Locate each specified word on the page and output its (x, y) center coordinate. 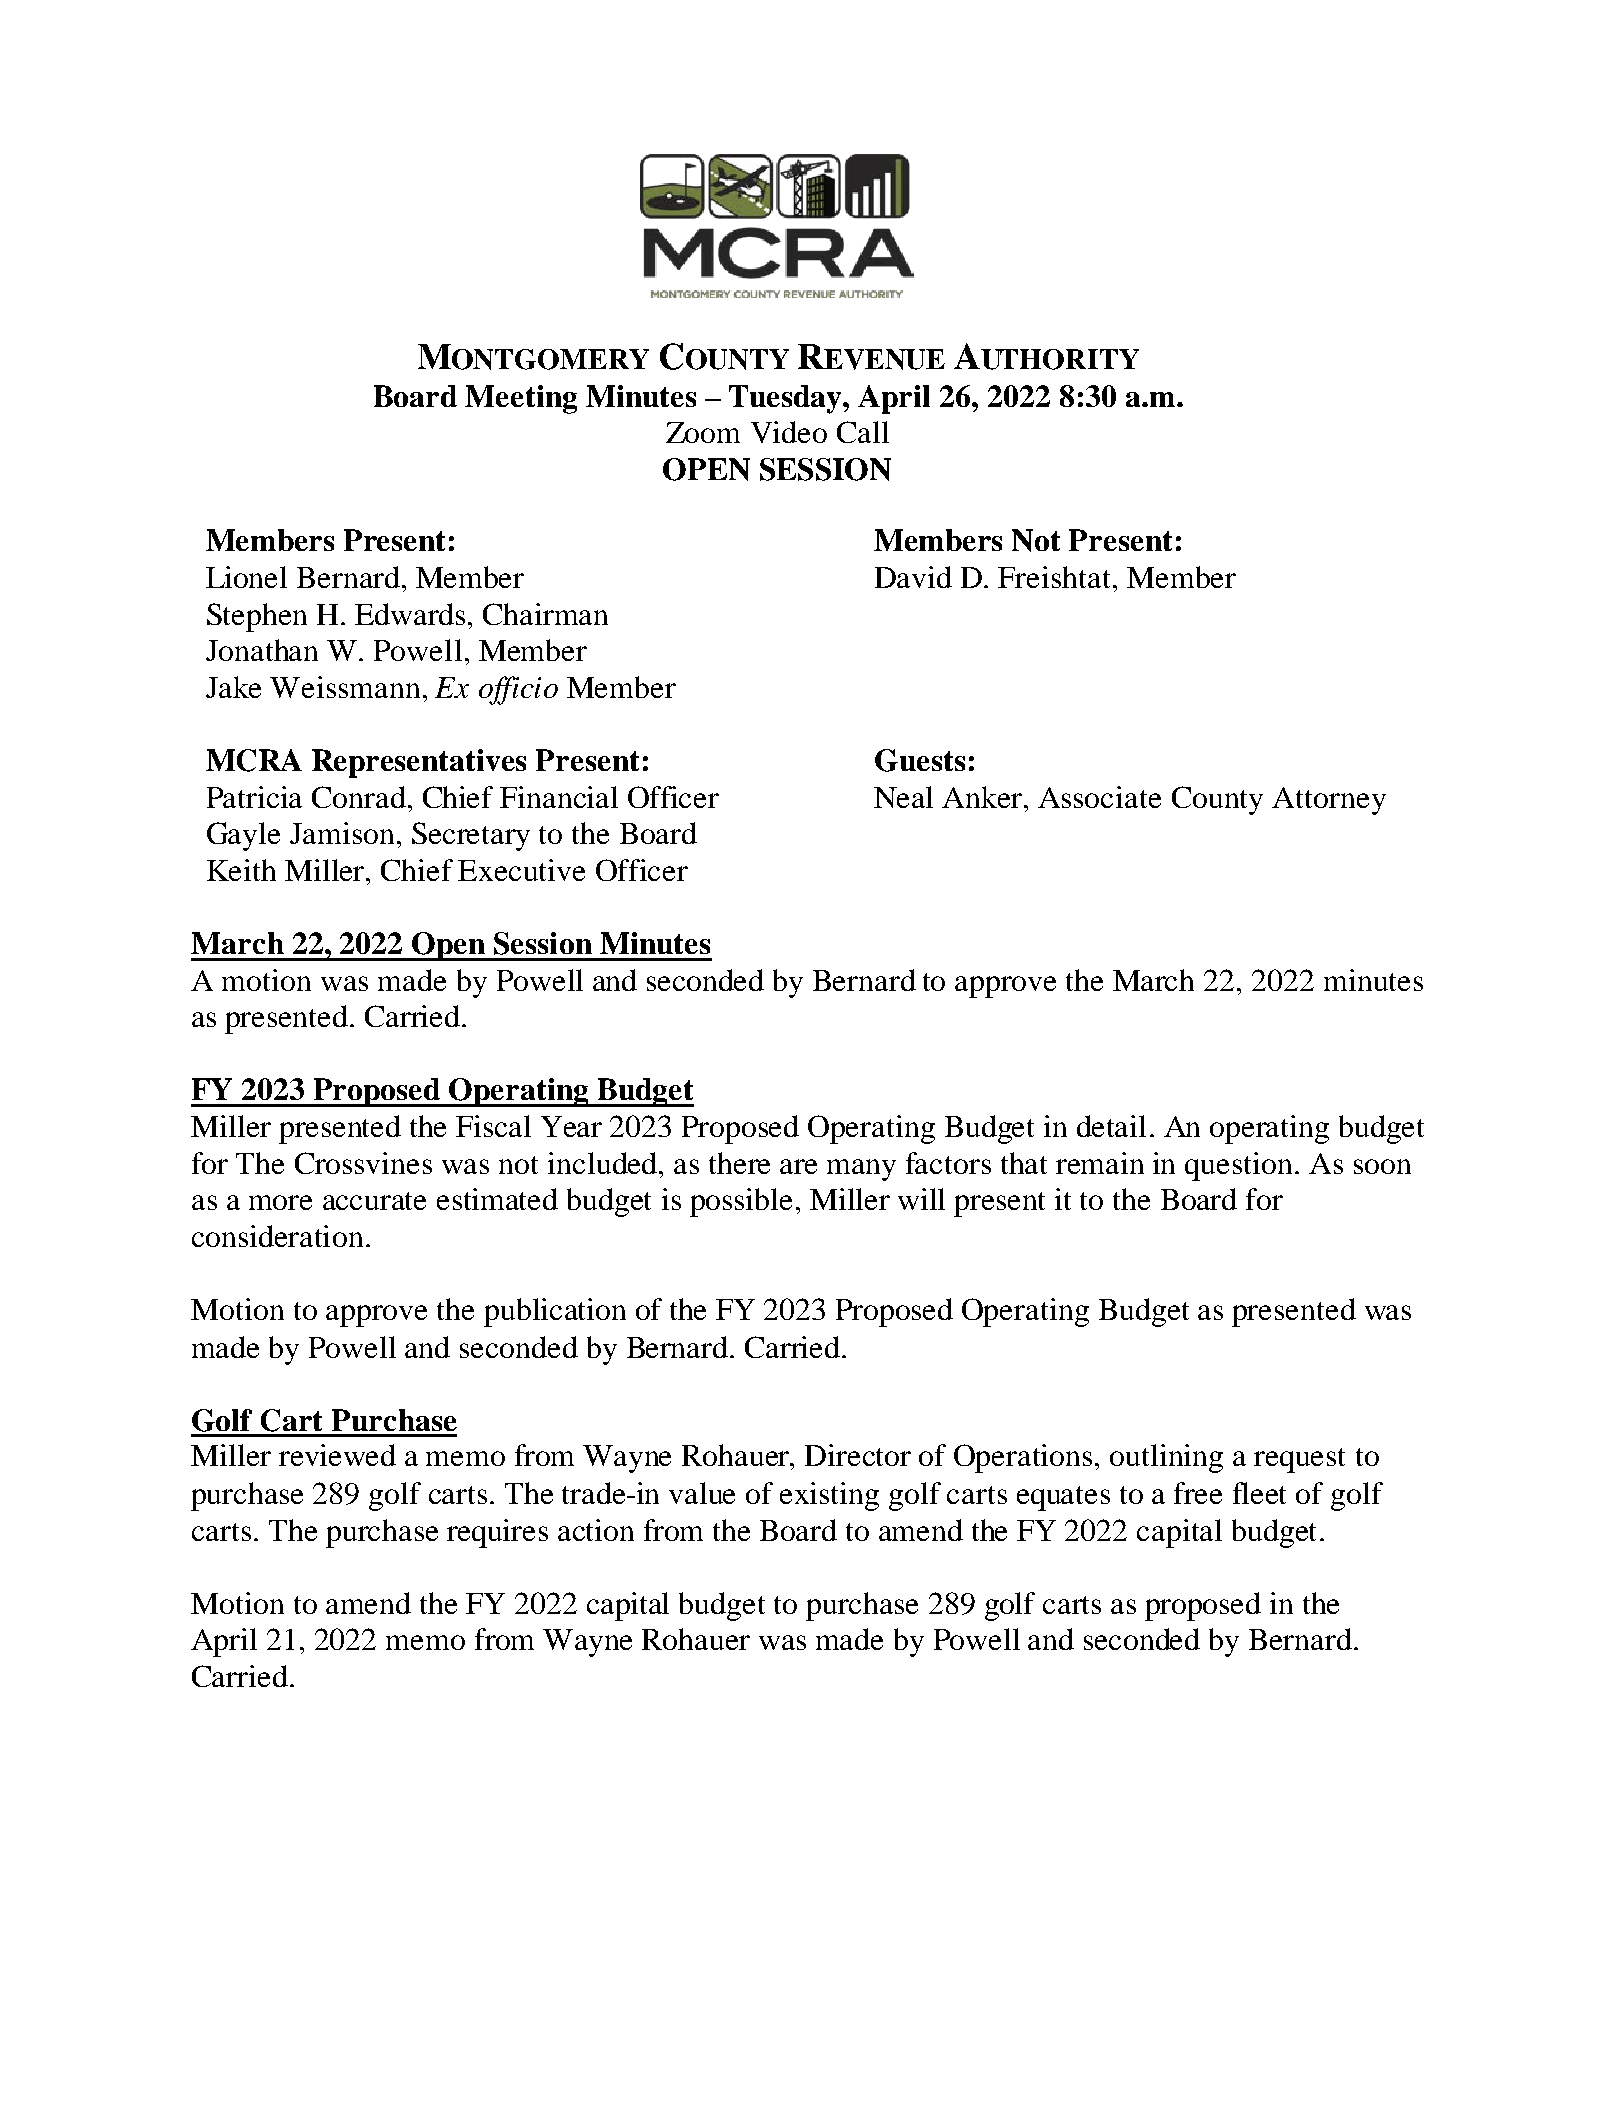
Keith (241, 870)
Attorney (1329, 801)
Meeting (521, 399)
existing (829, 1496)
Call (863, 432)
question (1240, 1166)
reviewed (337, 1455)
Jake (233, 687)
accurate (374, 1201)
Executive (521, 870)
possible (741, 1202)
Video (789, 432)
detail (1111, 1126)
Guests (920, 760)
